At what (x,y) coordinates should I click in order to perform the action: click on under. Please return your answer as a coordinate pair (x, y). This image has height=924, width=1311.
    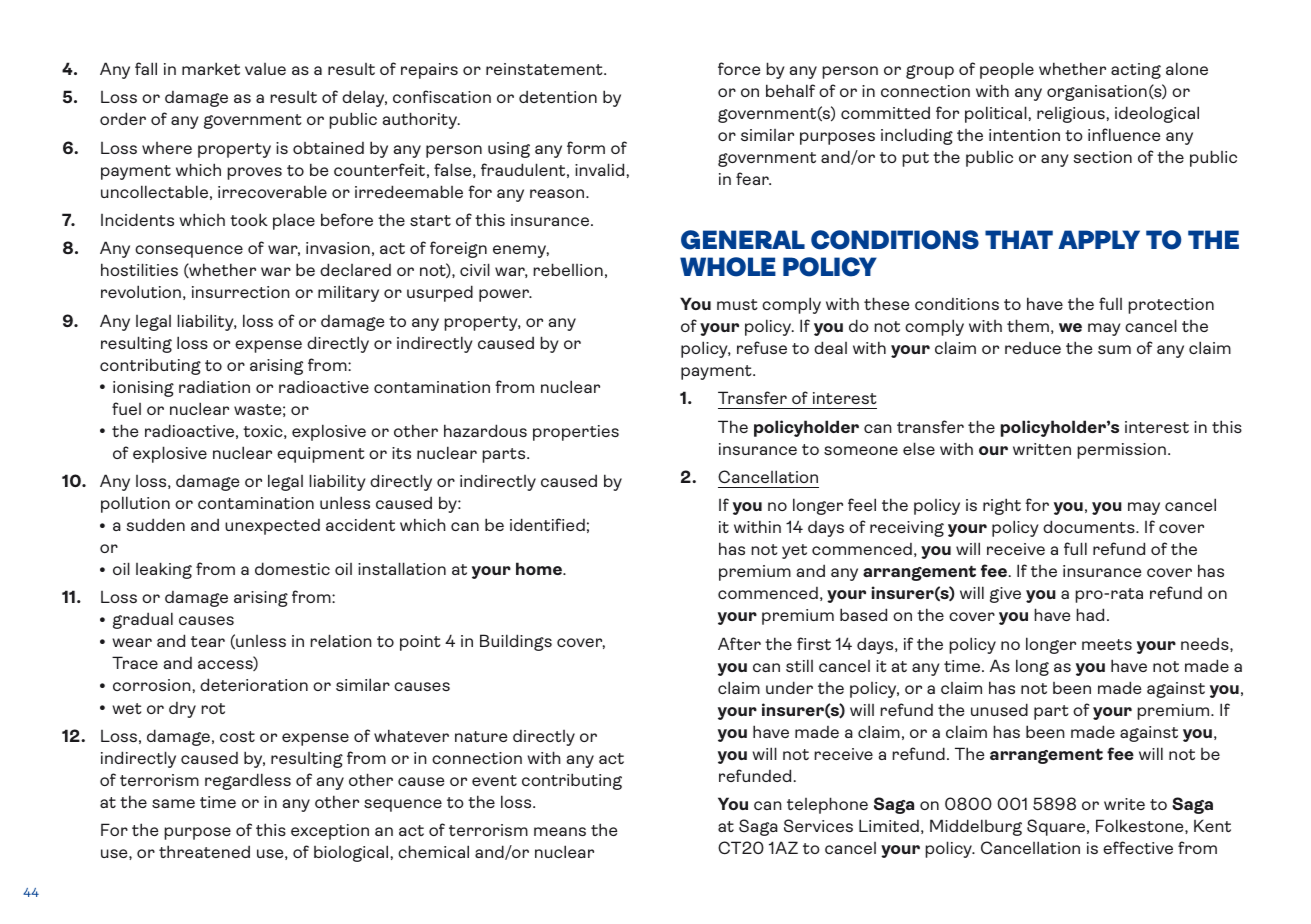
    Looking at the image, I should click on (789, 687).
